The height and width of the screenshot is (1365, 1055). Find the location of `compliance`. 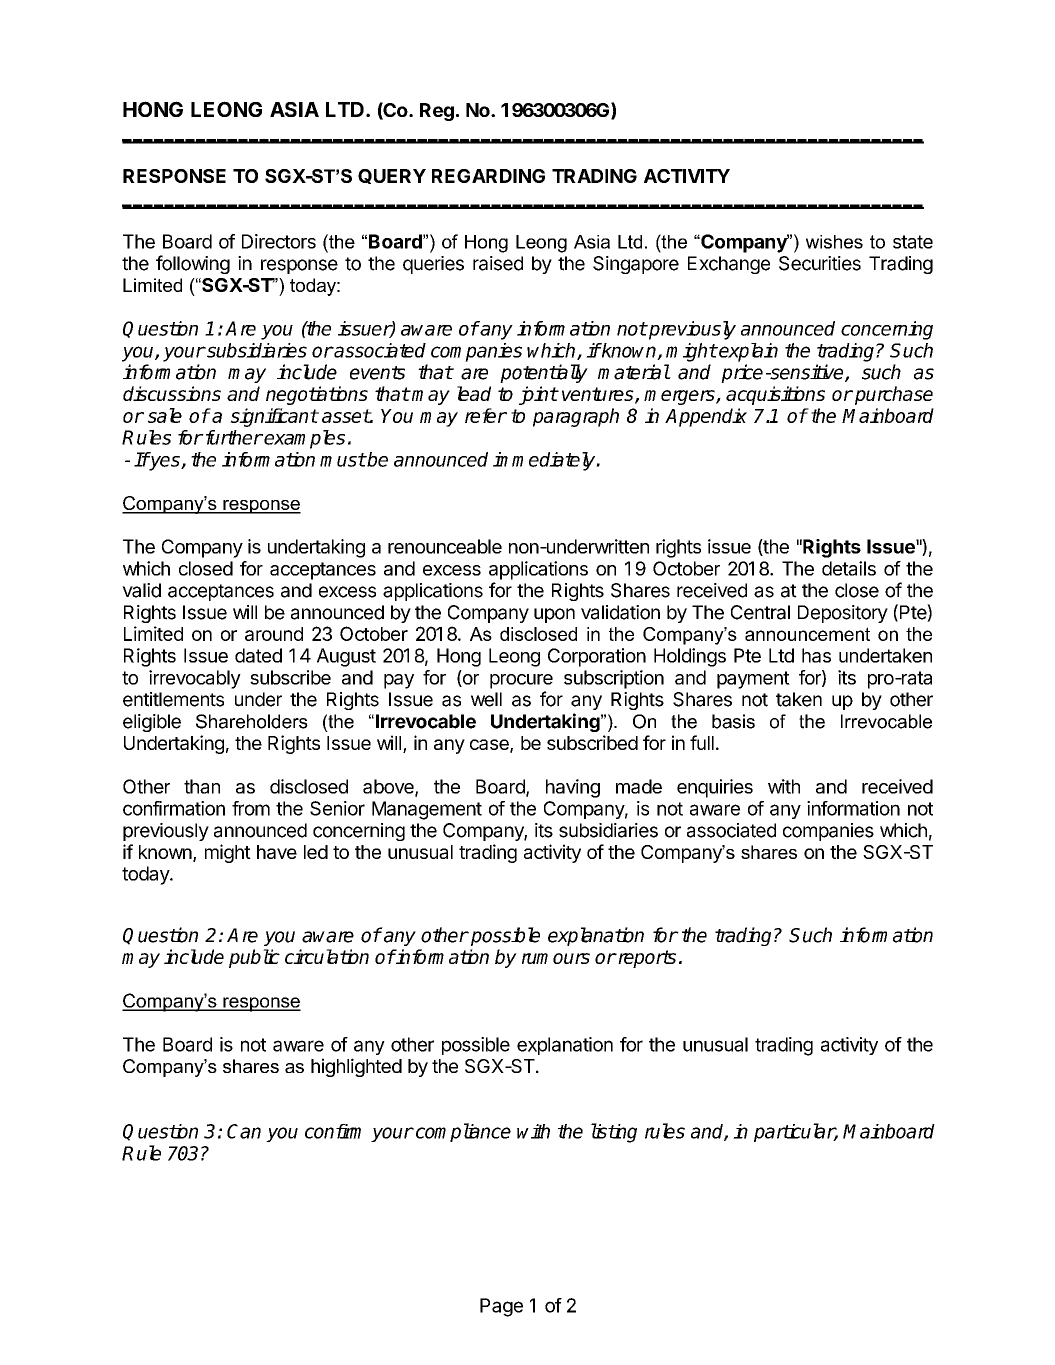

compliance is located at coordinates (463, 1132).
